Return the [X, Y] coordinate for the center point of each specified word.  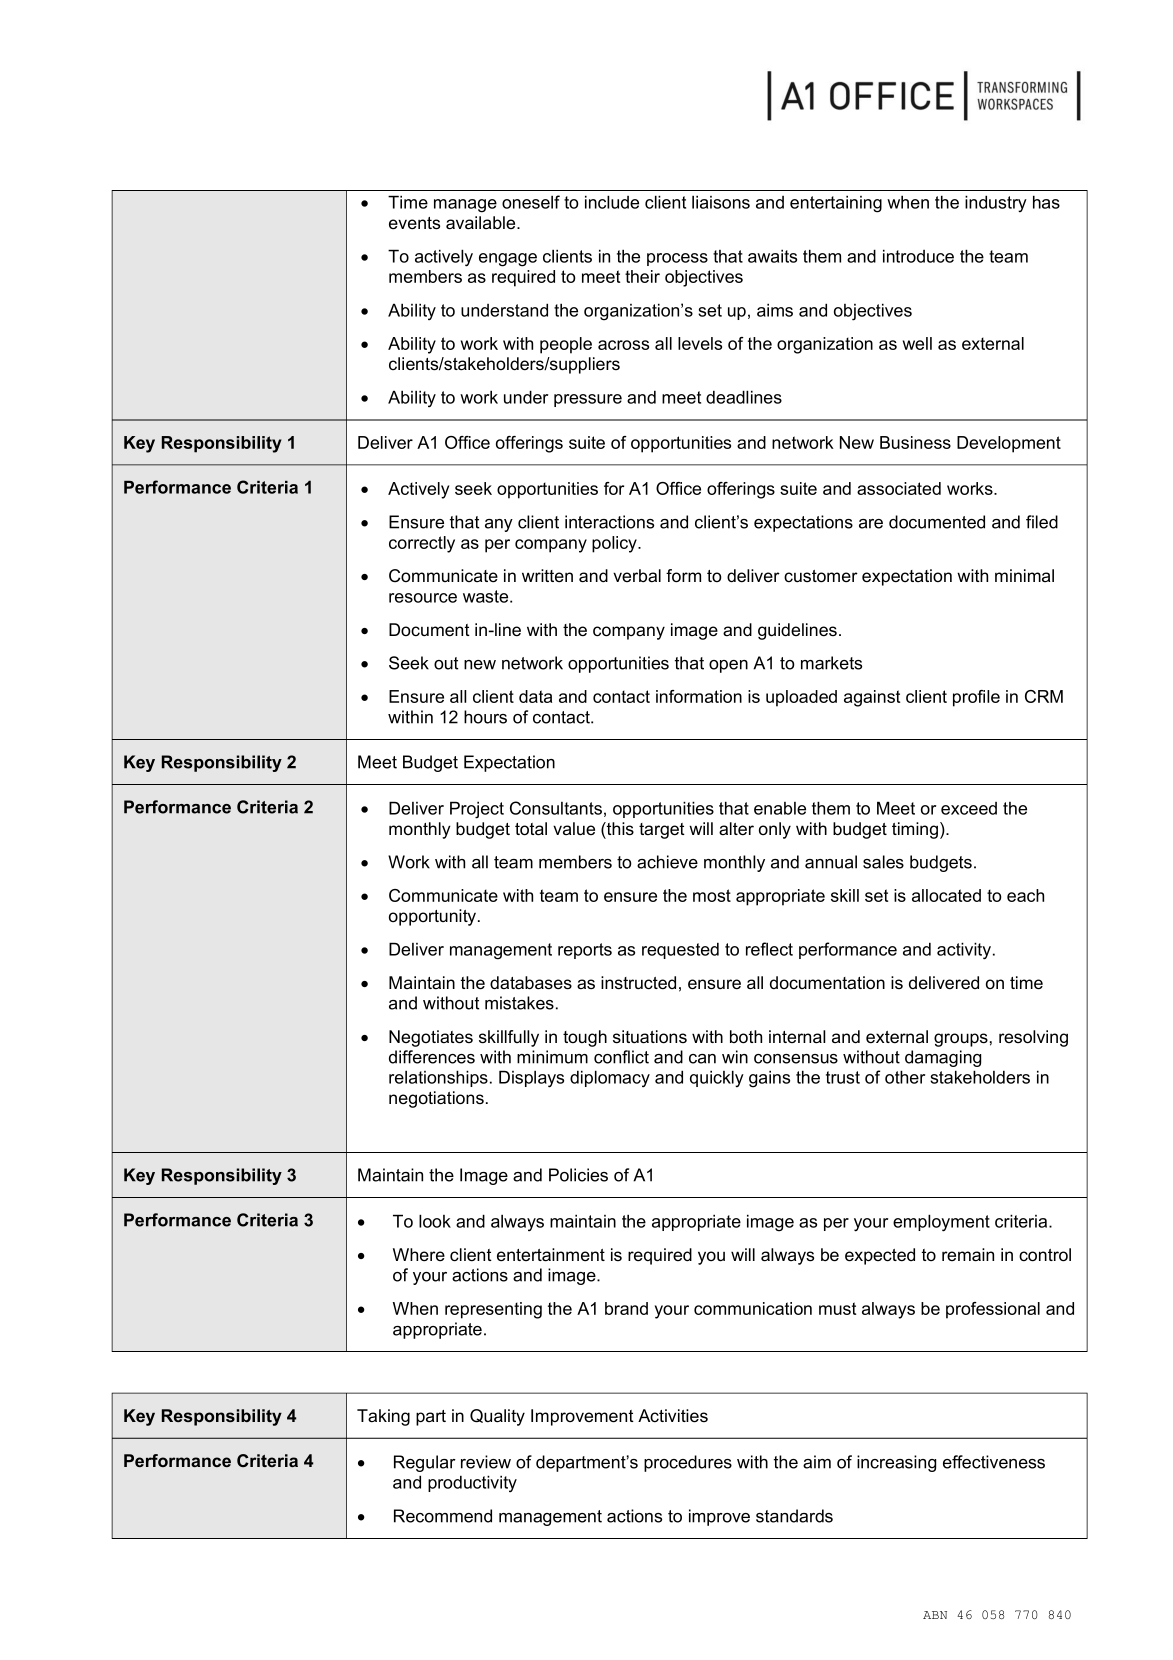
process [677, 259]
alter [736, 829]
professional [993, 1310]
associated [899, 488]
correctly [422, 544]
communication [753, 1308]
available [482, 223]
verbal [637, 575]
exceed [969, 808]
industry [996, 203]
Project [477, 810]
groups [961, 1040]
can [702, 1059]
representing [493, 1310]
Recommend [443, 1516]
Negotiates [431, 1038]
